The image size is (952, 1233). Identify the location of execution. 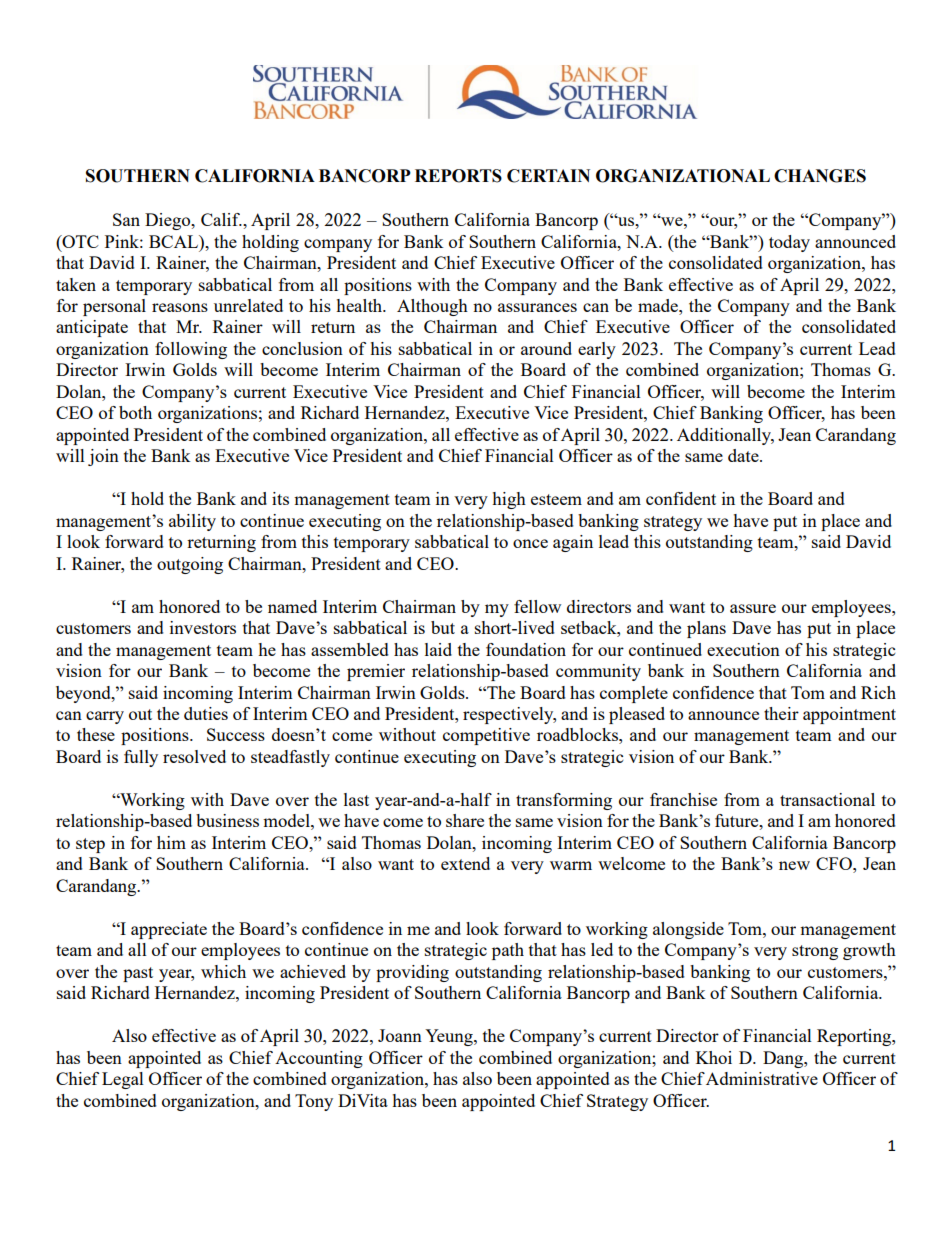
(743, 649).
